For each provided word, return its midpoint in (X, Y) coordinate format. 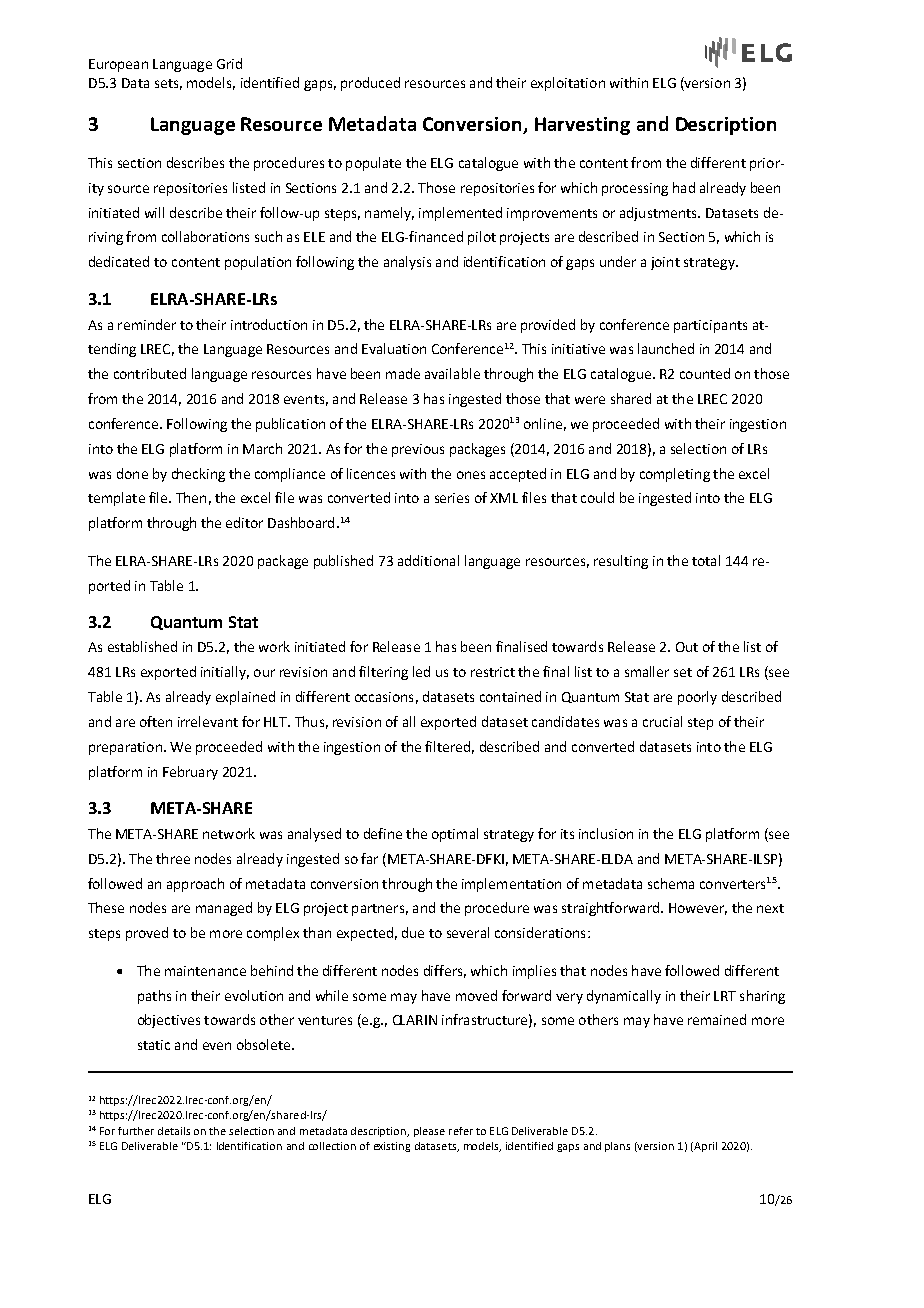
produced (370, 84)
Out (687, 647)
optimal (455, 835)
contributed (150, 373)
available (452, 373)
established (142, 646)
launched (666, 348)
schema (671, 883)
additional (428, 560)
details (174, 1131)
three (173, 858)
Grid (229, 63)
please (429, 1132)
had (684, 187)
